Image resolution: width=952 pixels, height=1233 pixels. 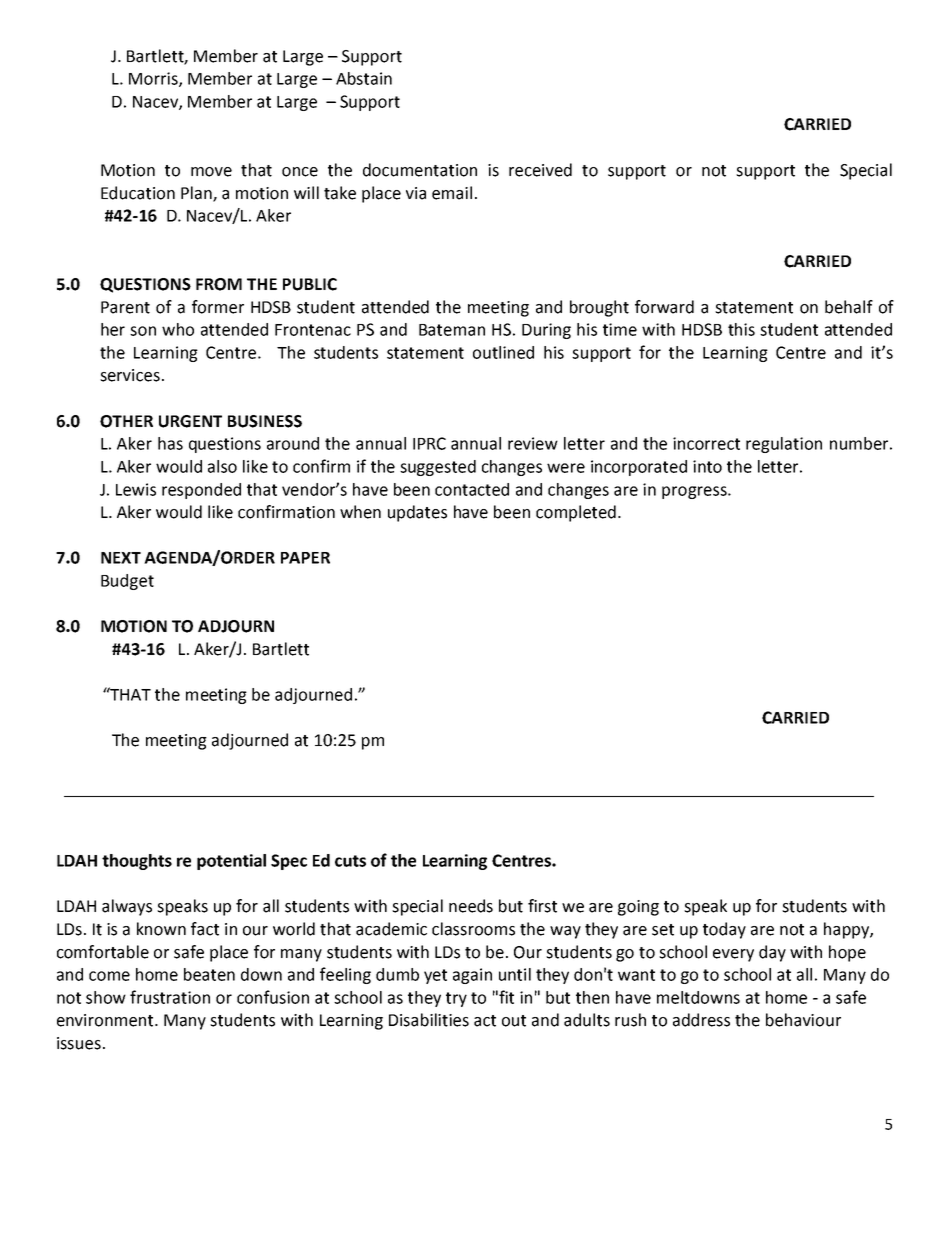 I want to click on try, so click(x=456, y=999).
